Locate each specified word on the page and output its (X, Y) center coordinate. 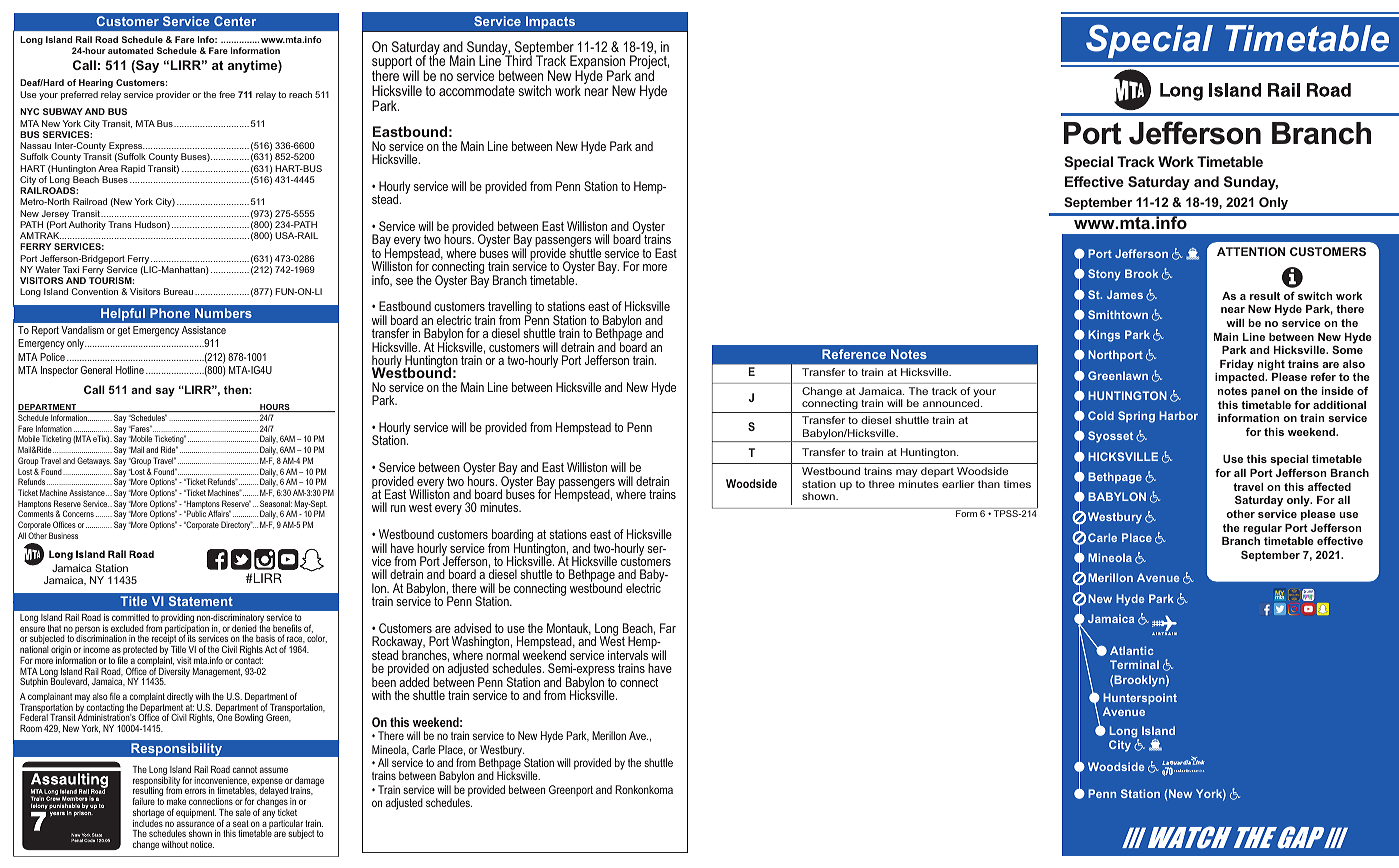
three (882, 484)
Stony (1104, 275)
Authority (87, 225)
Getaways (94, 461)
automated (131, 50)
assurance (195, 824)
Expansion (598, 63)
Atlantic (1132, 650)
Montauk (569, 629)
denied (244, 628)
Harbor (1178, 415)
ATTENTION (1251, 251)
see (404, 281)
